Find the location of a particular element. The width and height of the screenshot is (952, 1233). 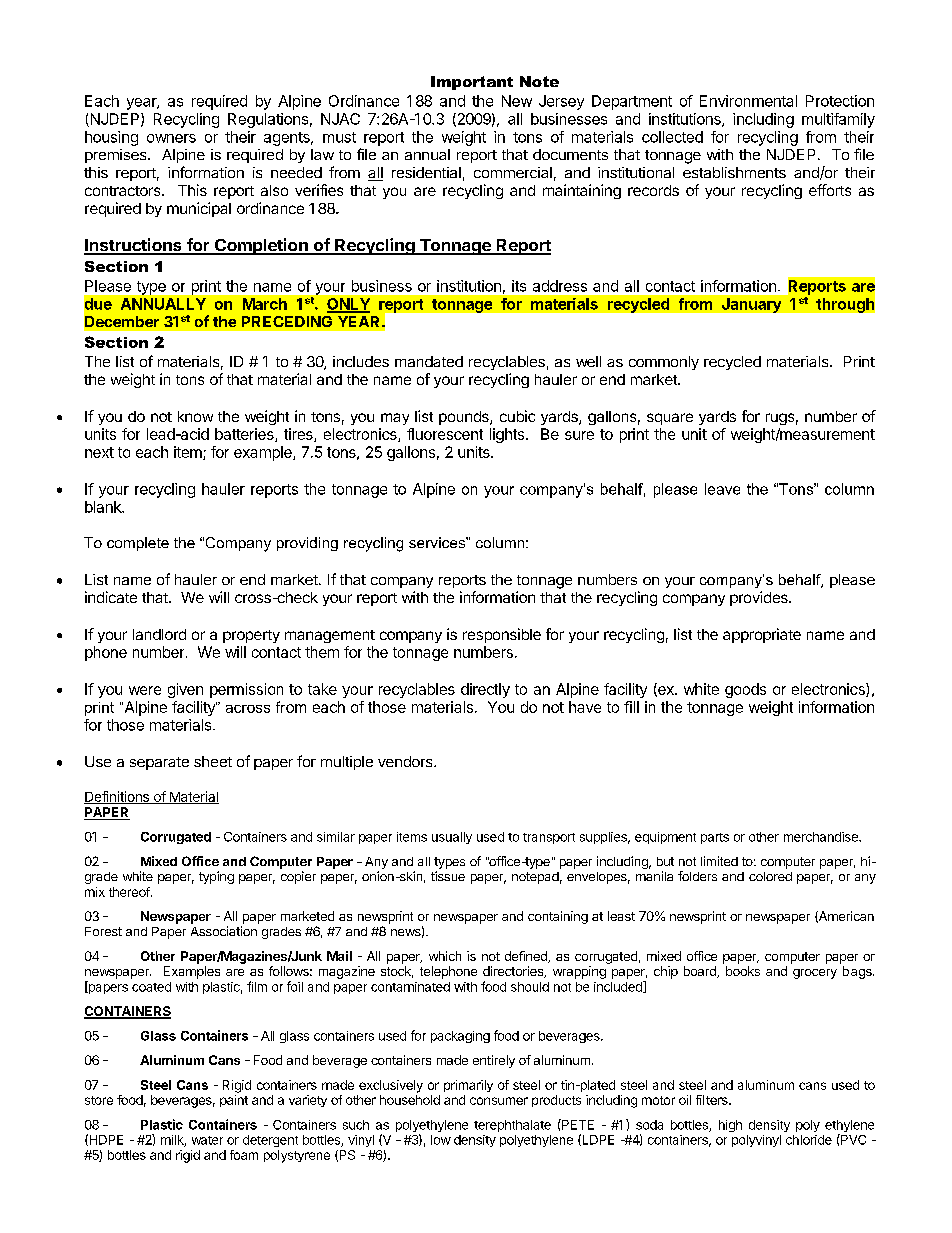

water is located at coordinates (207, 1140).
